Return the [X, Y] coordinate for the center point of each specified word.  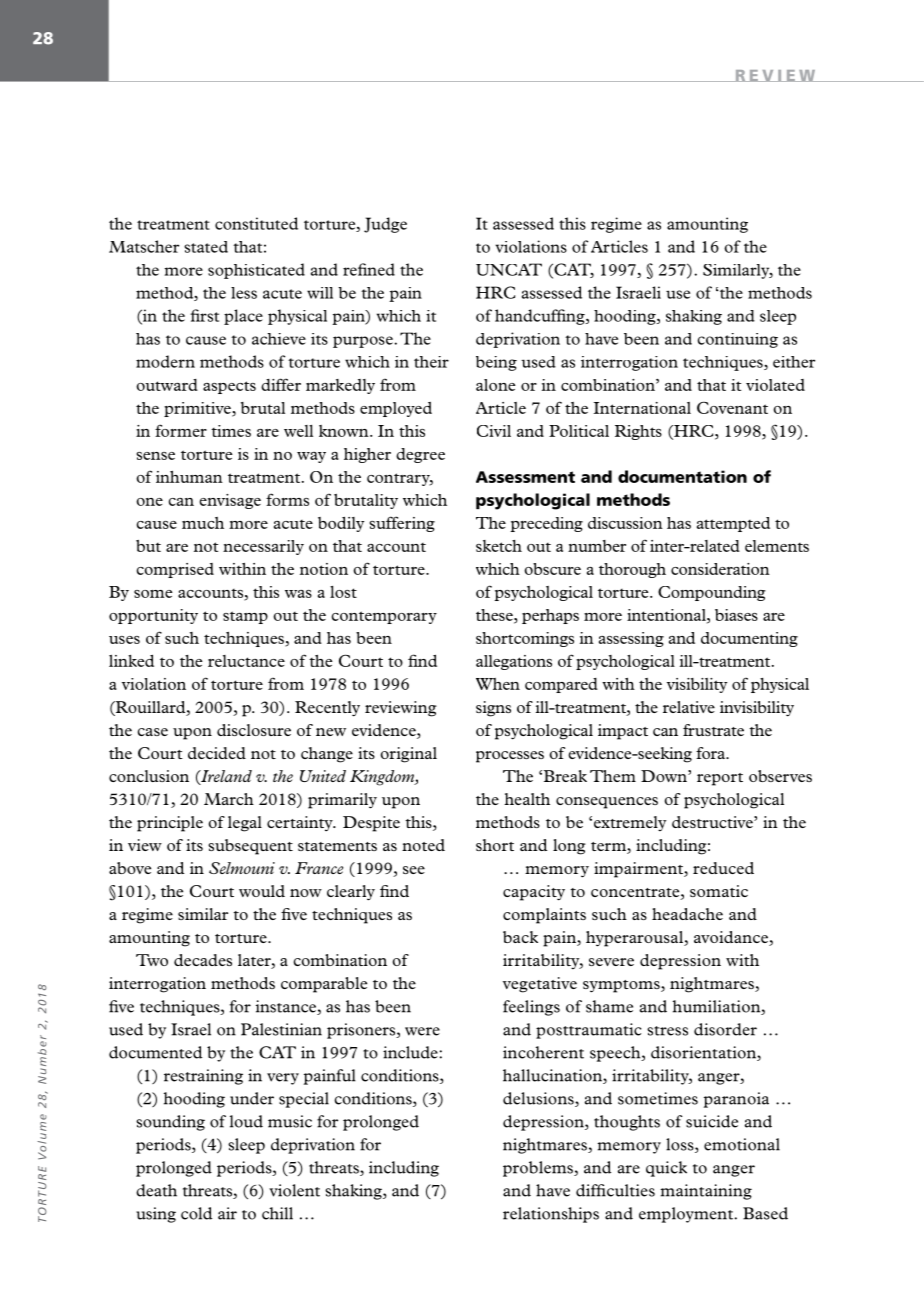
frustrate [713, 730]
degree [420, 455]
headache [687, 914]
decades [203, 960]
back [520, 937]
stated [206, 247]
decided [217, 753]
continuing [738, 340]
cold [196, 1213]
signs [493, 709]
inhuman [189, 477]
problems [539, 1169]
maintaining [706, 1192]
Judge [385, 225]
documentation [682, 476]
